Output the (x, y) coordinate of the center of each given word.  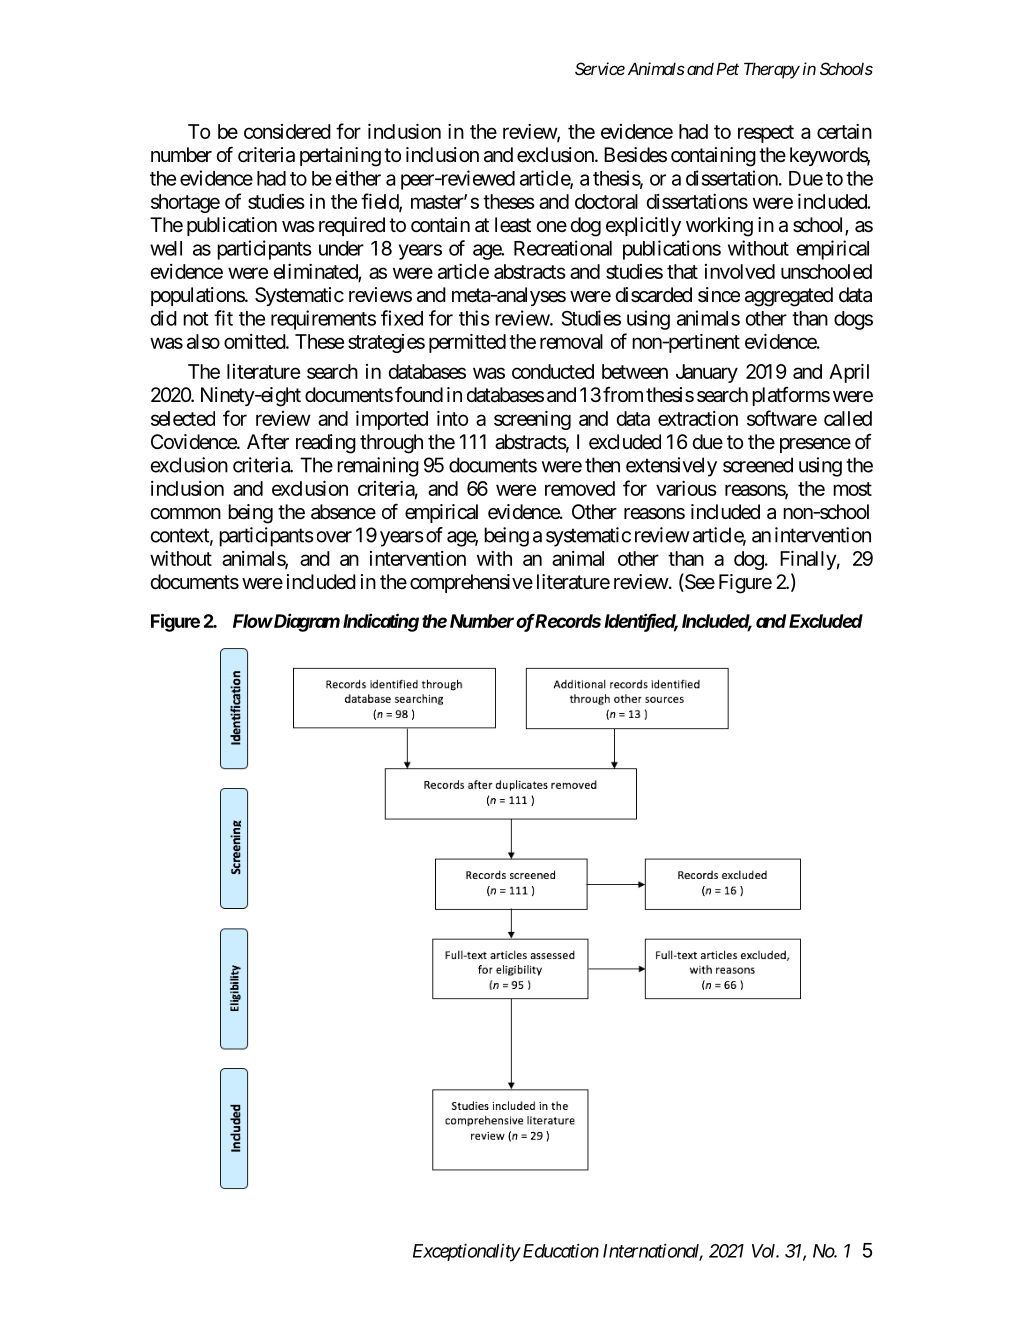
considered (287, 131)
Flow (253, 621)
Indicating (381, 622)
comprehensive (471, 583)
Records (567, 621)
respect (766, 134)
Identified (641, 621)
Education (559, 1250)
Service (600, 68)
